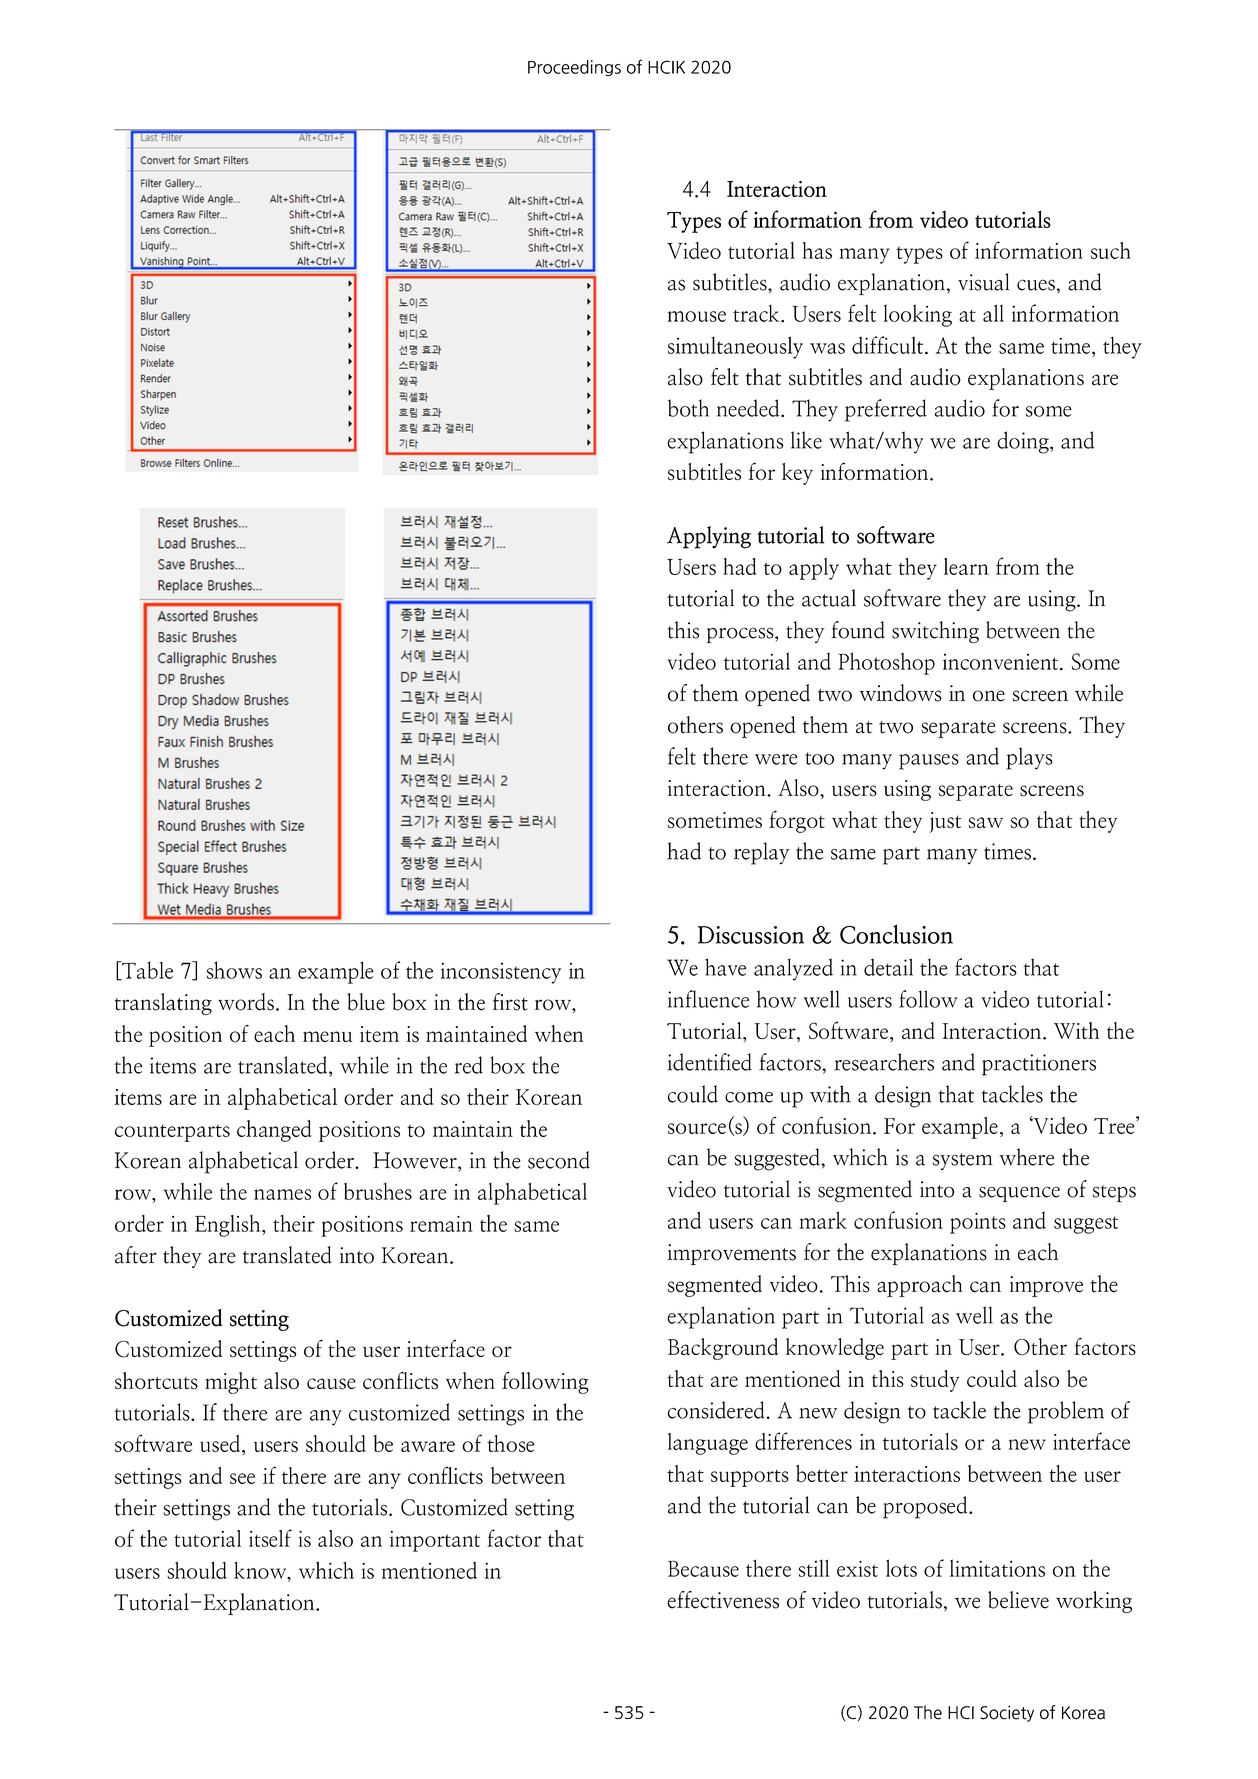  What do you see at coordinates (1007, 1713) in the screenshot?
I see `Society` at bounding box center [1007, 1713].
